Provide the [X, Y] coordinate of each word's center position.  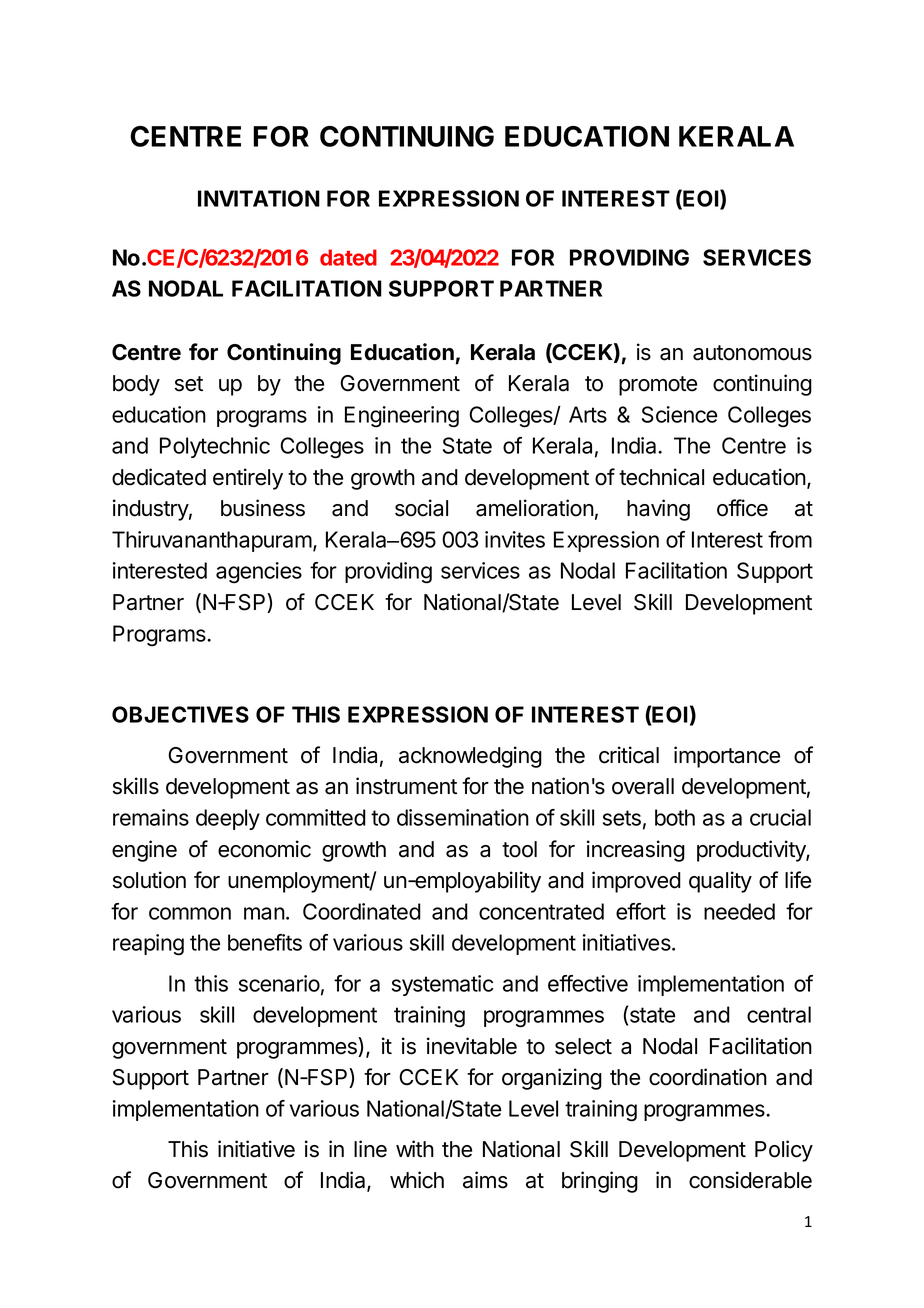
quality [720, 882]
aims [485, 1180]
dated [348, 257]
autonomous [752, 353]
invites [515, 539]
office [742, 508]
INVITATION [259, 198]
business [263, 508]
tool [519, 849]
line [370, 1149]
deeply [228, 819]
